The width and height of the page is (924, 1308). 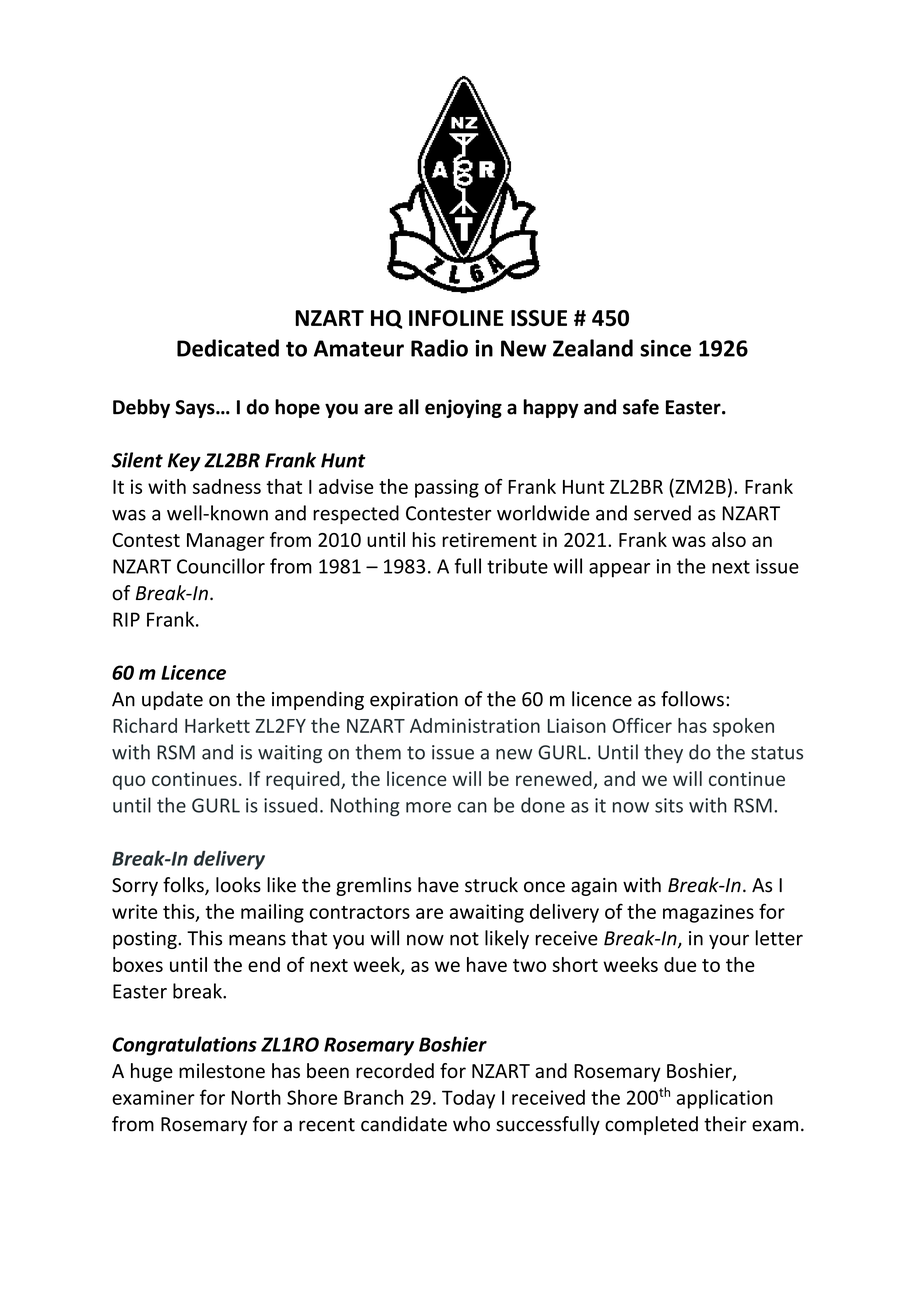 What do you see at coordinates (665, 348) in the page?
I see `since` at bounding box center [665, 348].
